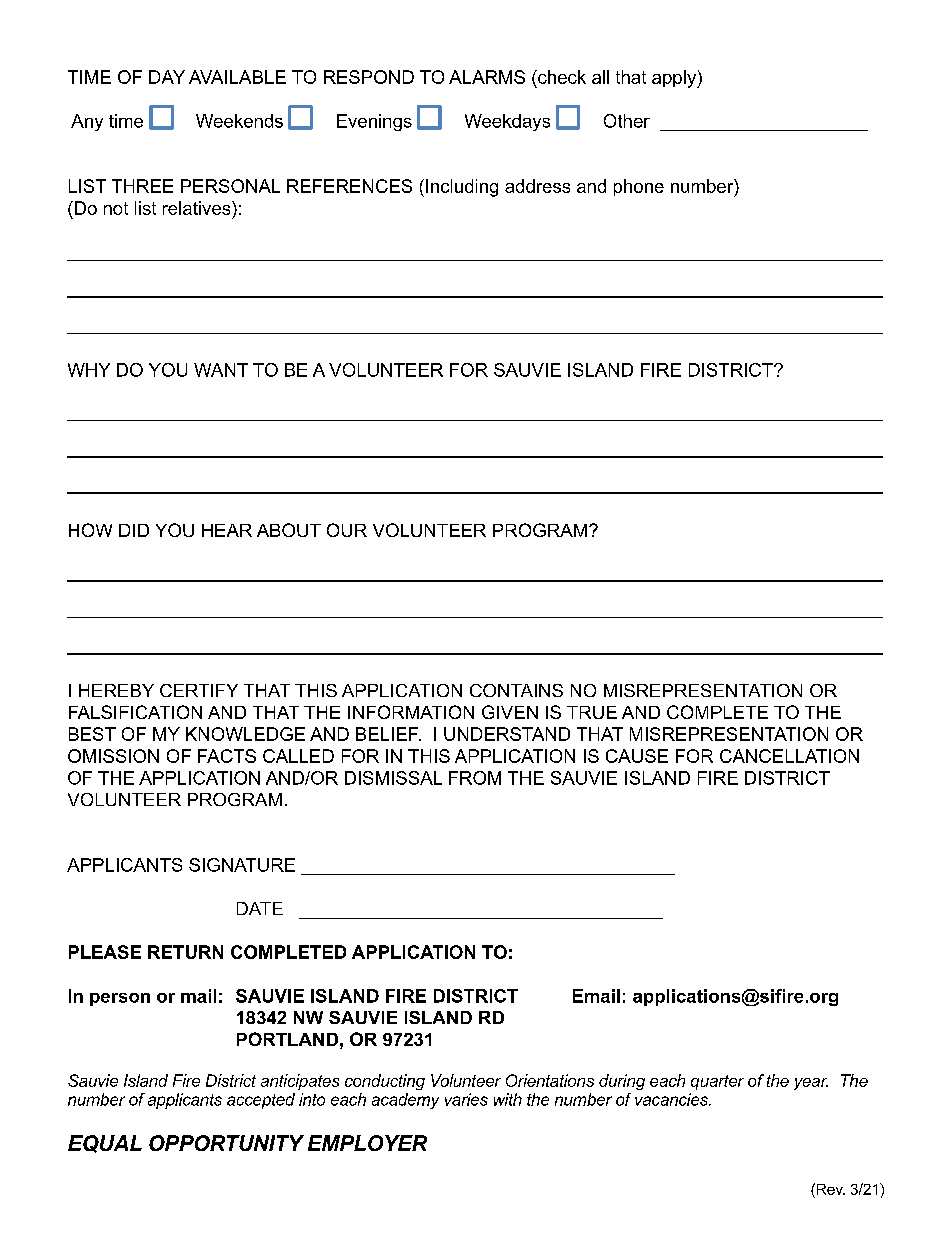  What do you see at coordinates (627, 121) in the screenshot?
I see `Other` at bounding box center [627, 121].
